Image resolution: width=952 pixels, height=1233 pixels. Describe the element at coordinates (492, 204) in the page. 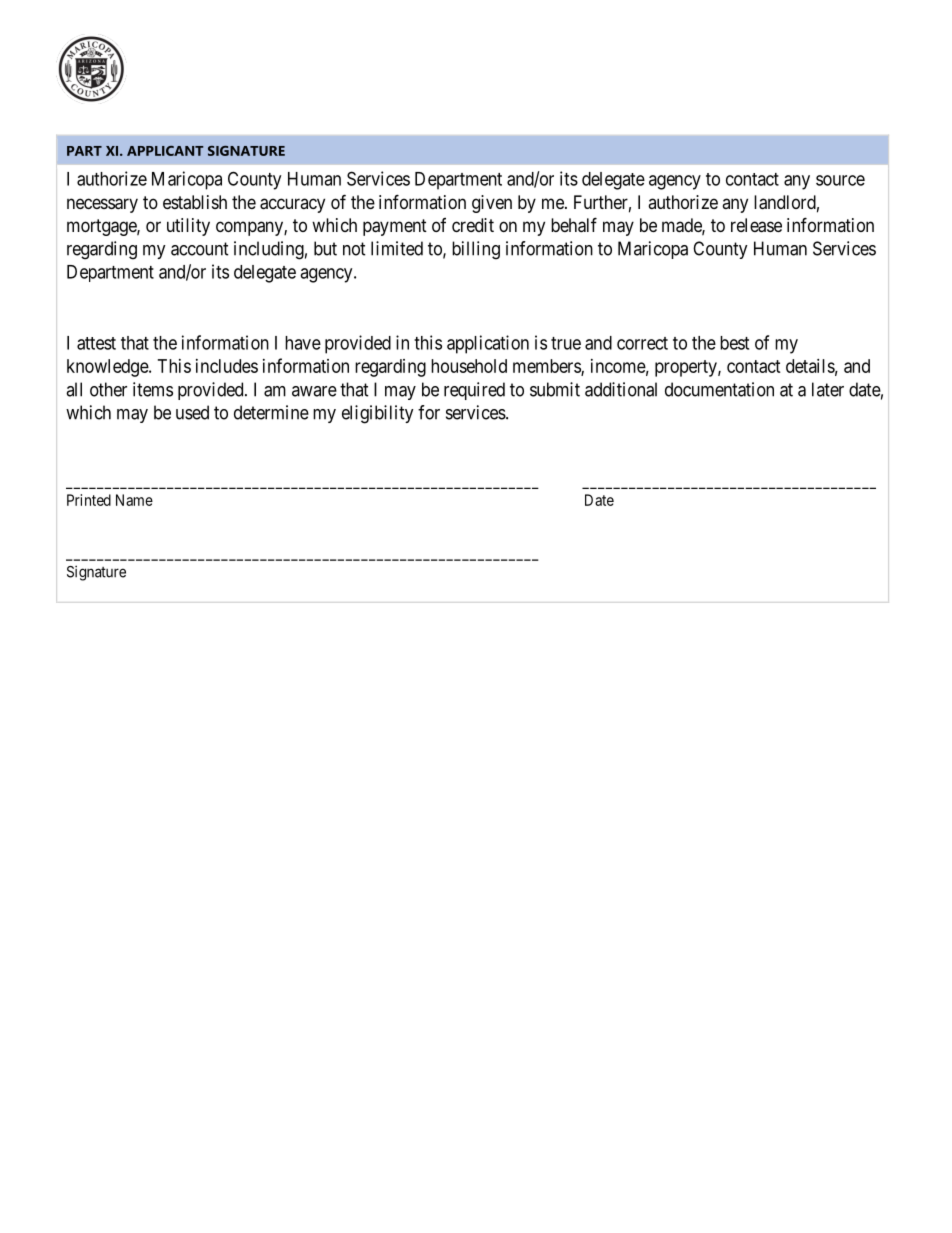

I see `given` at that location.
